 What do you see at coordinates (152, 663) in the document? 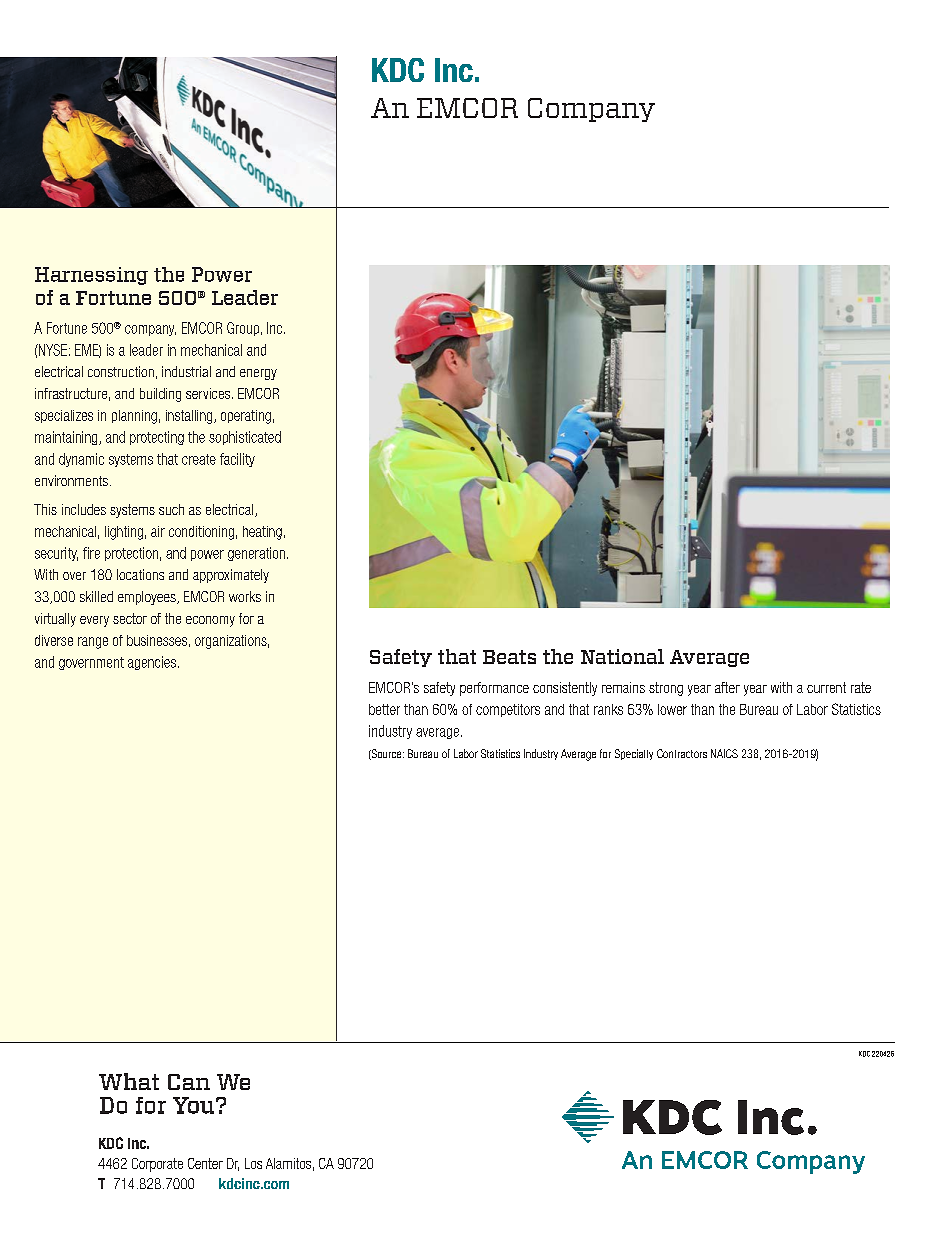
I see `agencies` at bounding box center [152, 663].
